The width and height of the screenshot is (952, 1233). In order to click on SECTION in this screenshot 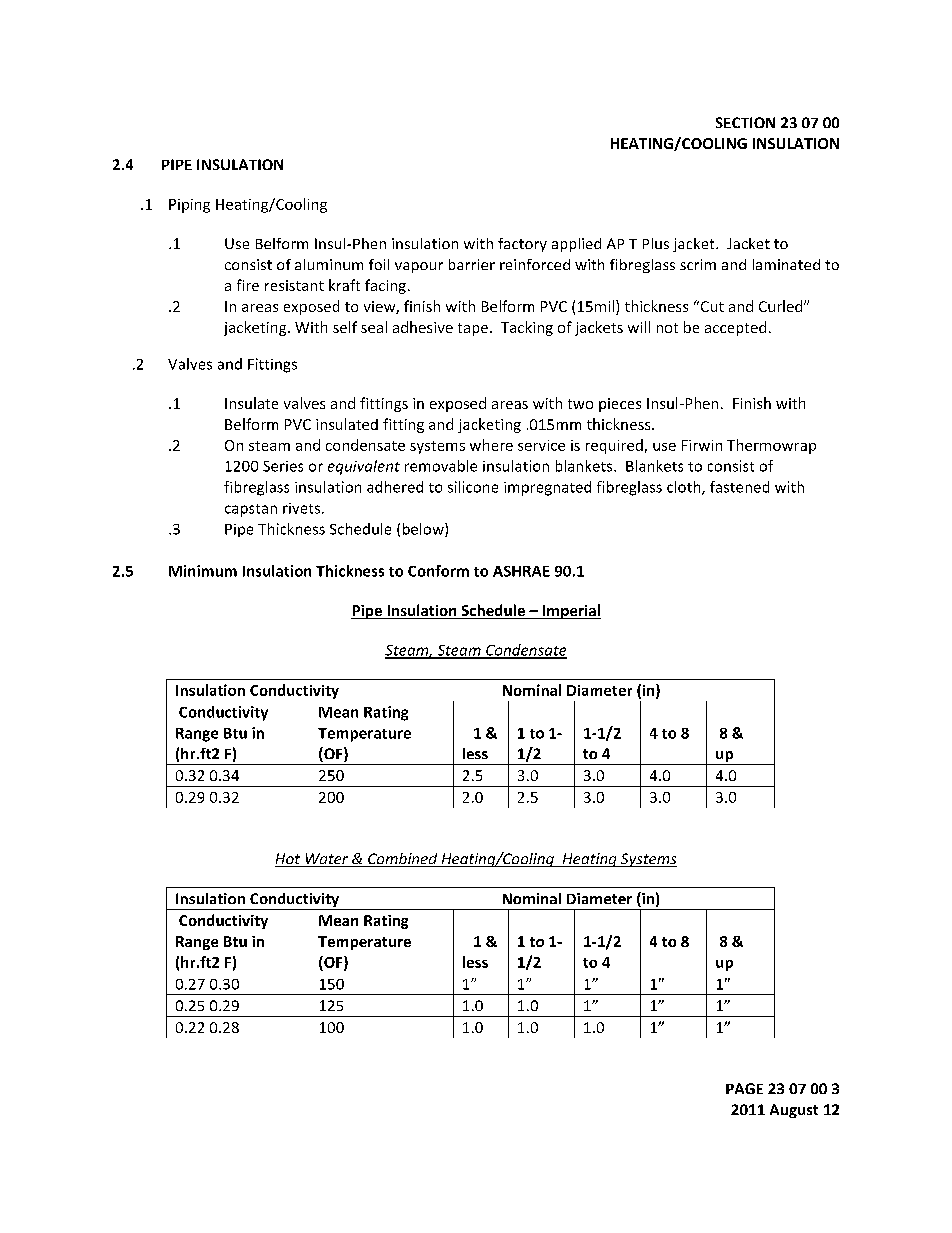, I will do `click(745, 122)`.
